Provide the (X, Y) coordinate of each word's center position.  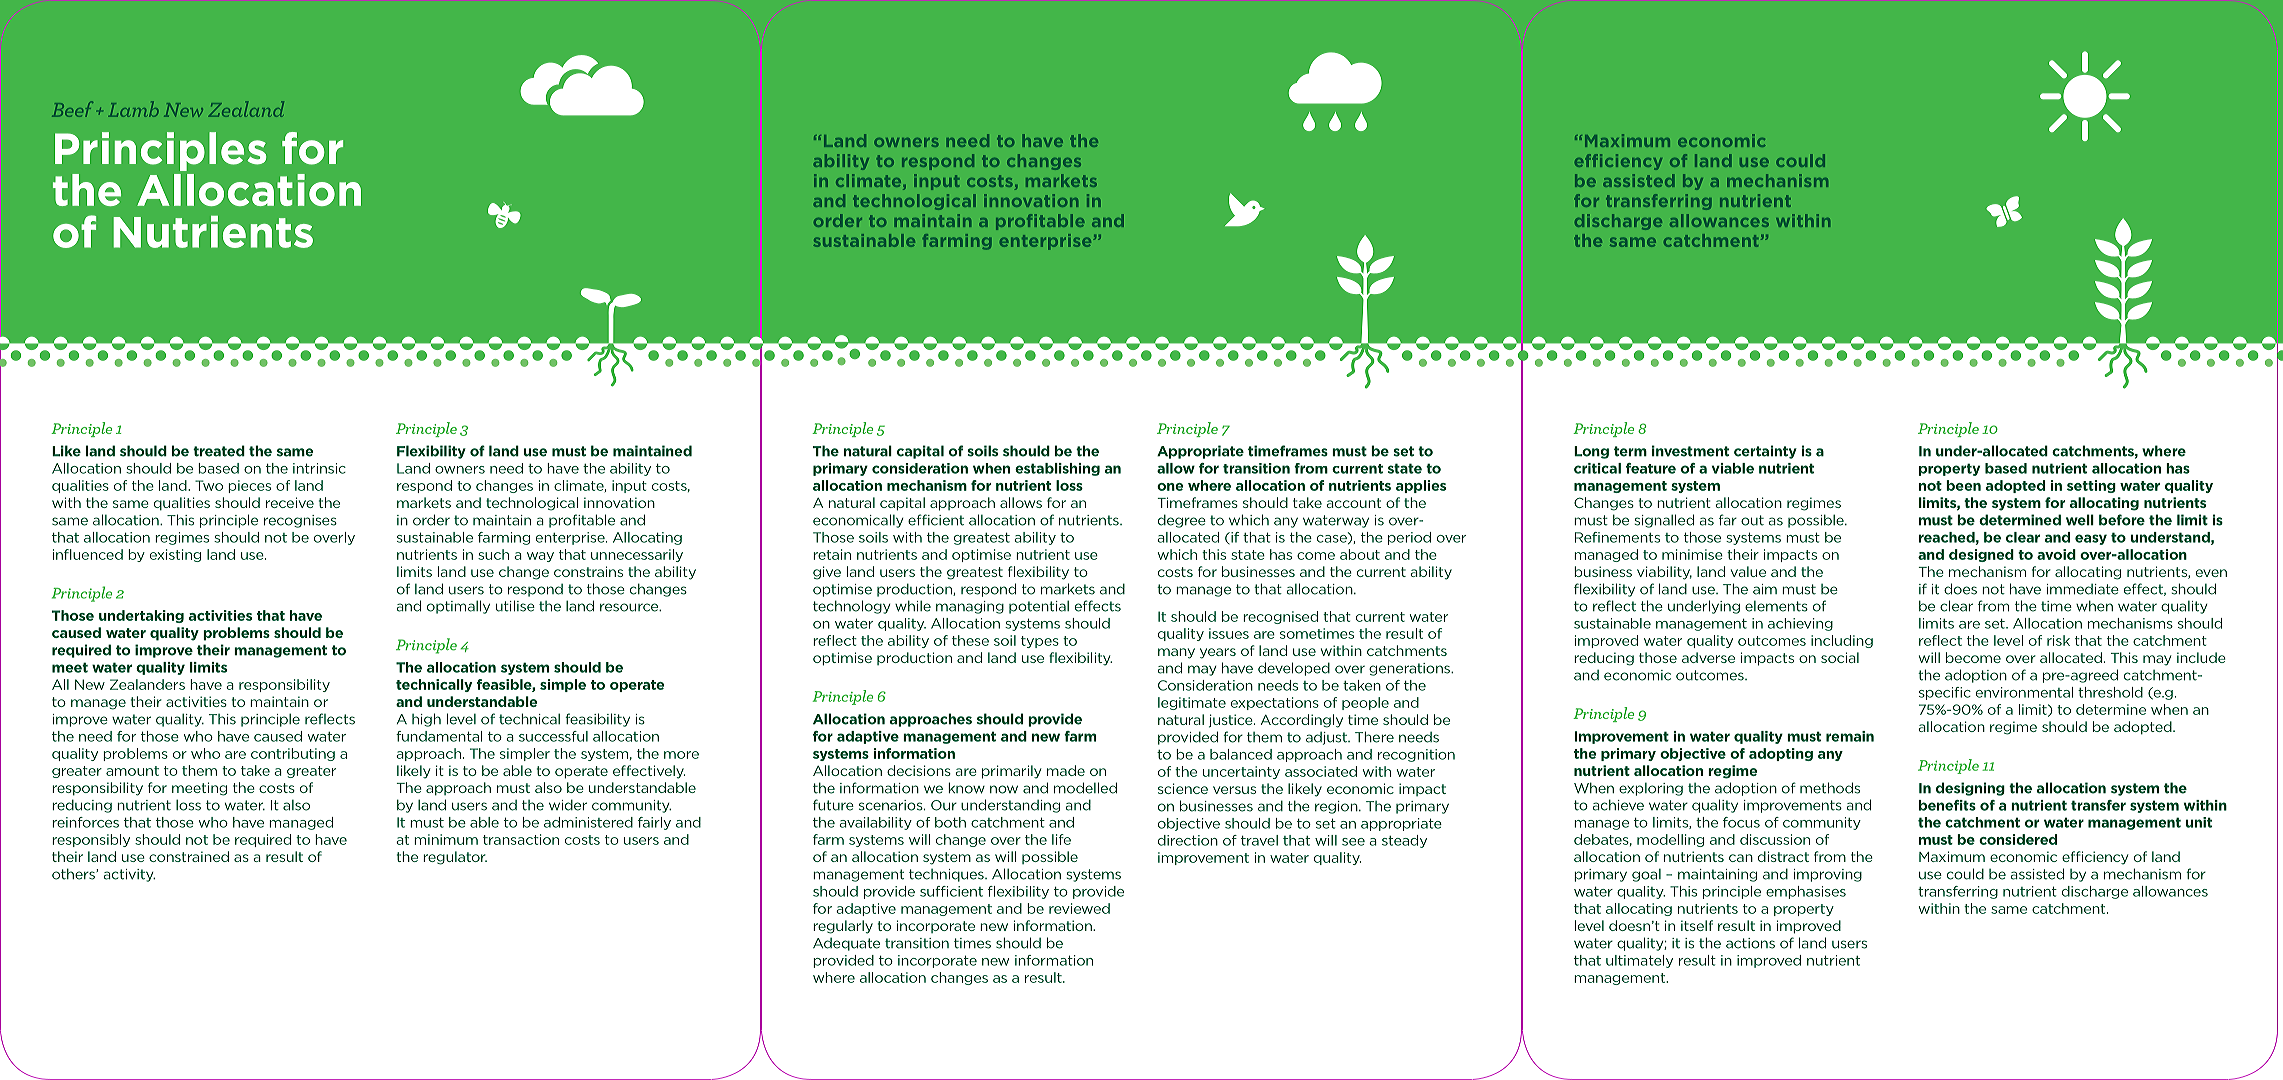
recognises (300, 521)
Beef (72, 109)
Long (1591, 452)
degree (1182, 521)
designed (1981, 555)
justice (1232, 721)
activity (129, 875)
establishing (1057, 469)
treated (219, 451)
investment (1690, 451)
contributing (293, 754)
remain (1850, 736)
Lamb (133, 109)
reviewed (1079, 908)
